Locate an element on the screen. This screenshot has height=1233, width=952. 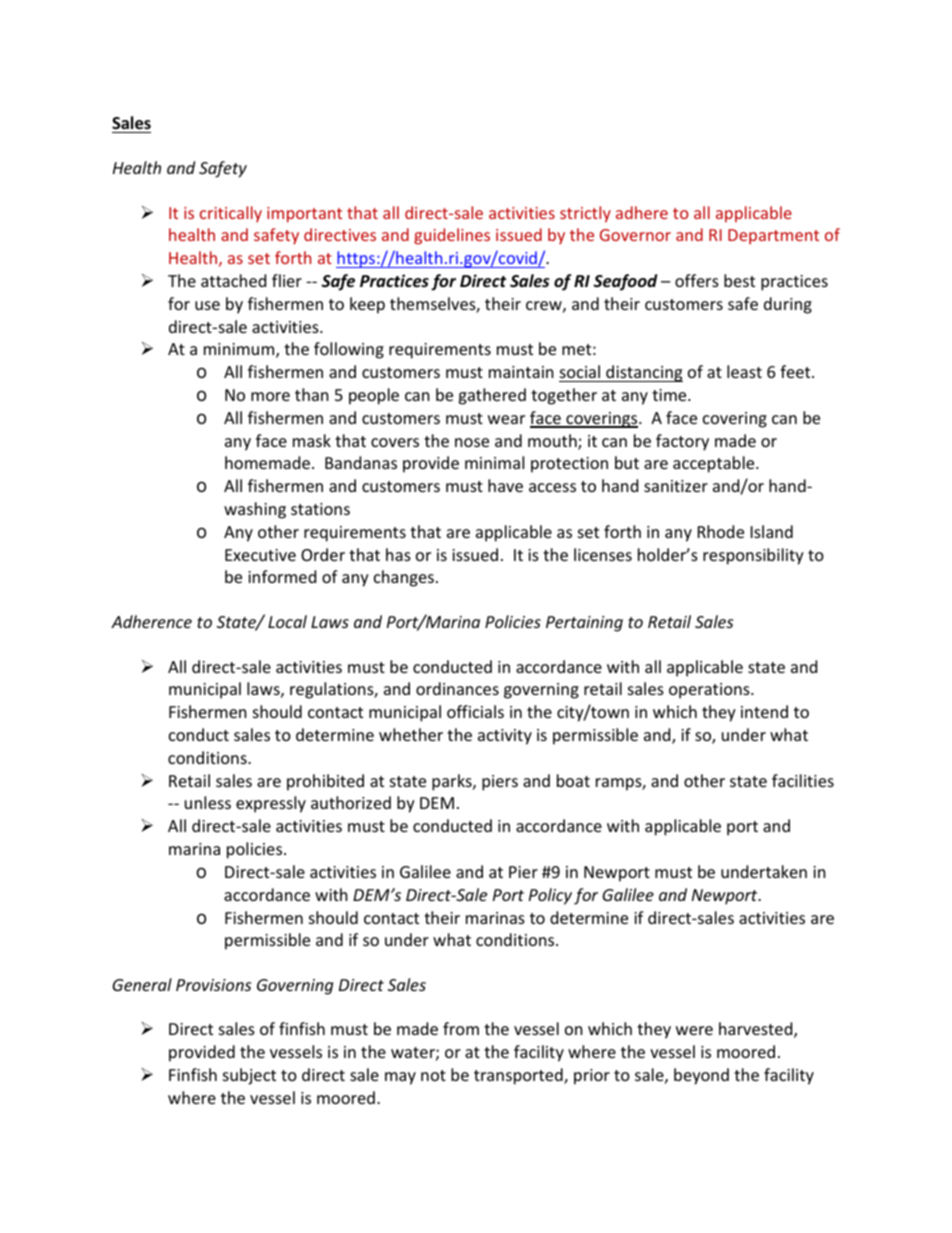
facilities is located at coordinates (803, 780).
